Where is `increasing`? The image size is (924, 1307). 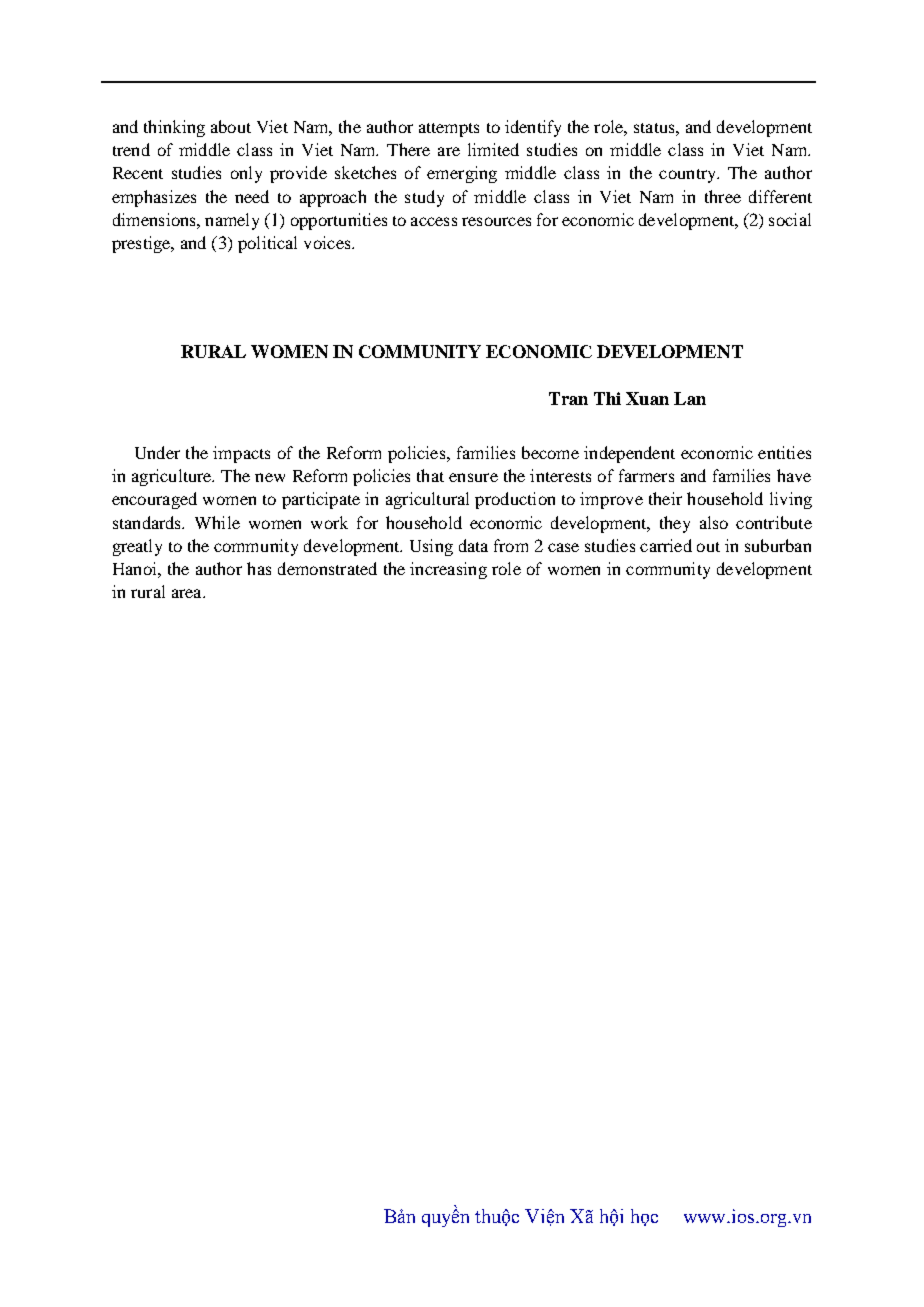
increasing is located at coordinates (448, 570).
